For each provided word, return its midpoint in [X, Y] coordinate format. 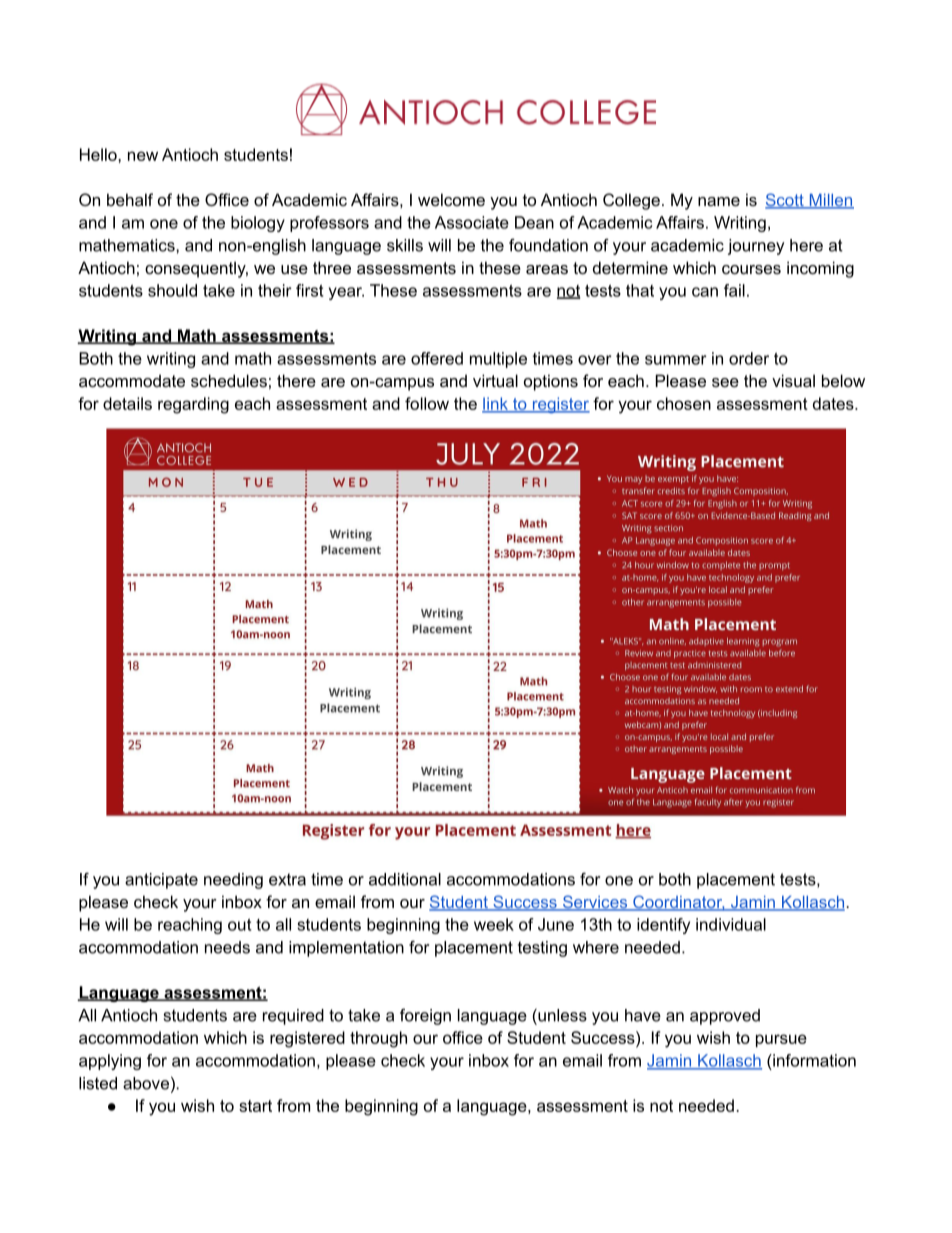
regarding [193, 405]
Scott [785, 201]
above [146, 1083]
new [143, 156]
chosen [684, 403]
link [496, 404]
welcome [451, 199]
